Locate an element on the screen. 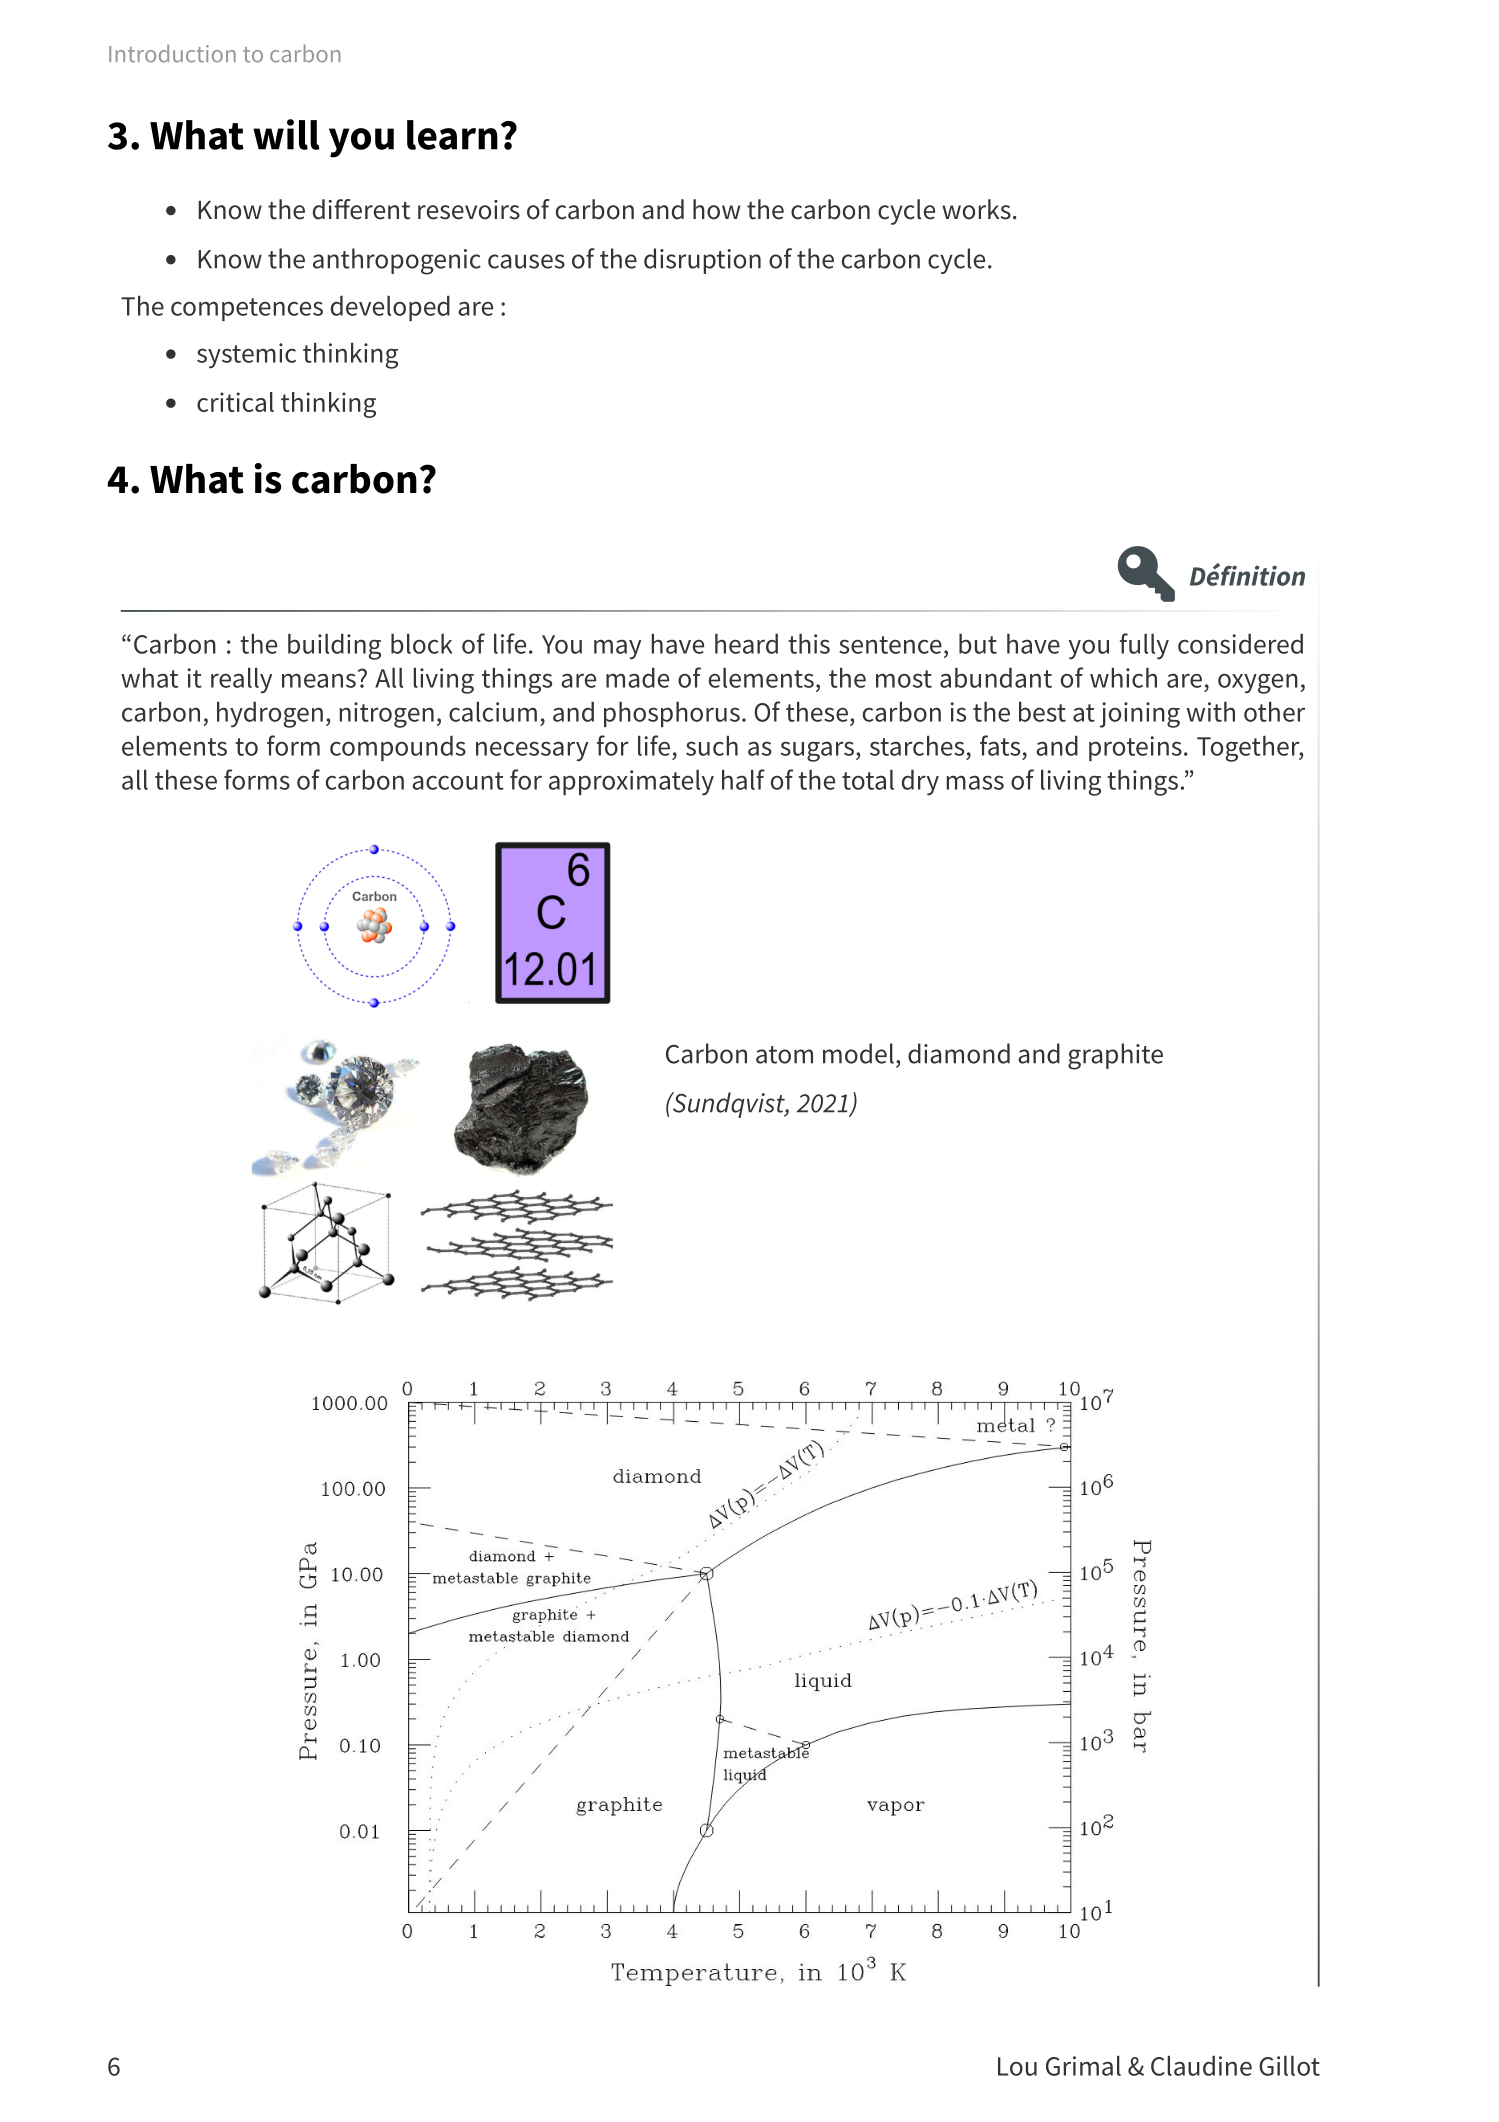 The height and width of the screenshot is (2122, 1499). works is located at coordinates (976, 209).
